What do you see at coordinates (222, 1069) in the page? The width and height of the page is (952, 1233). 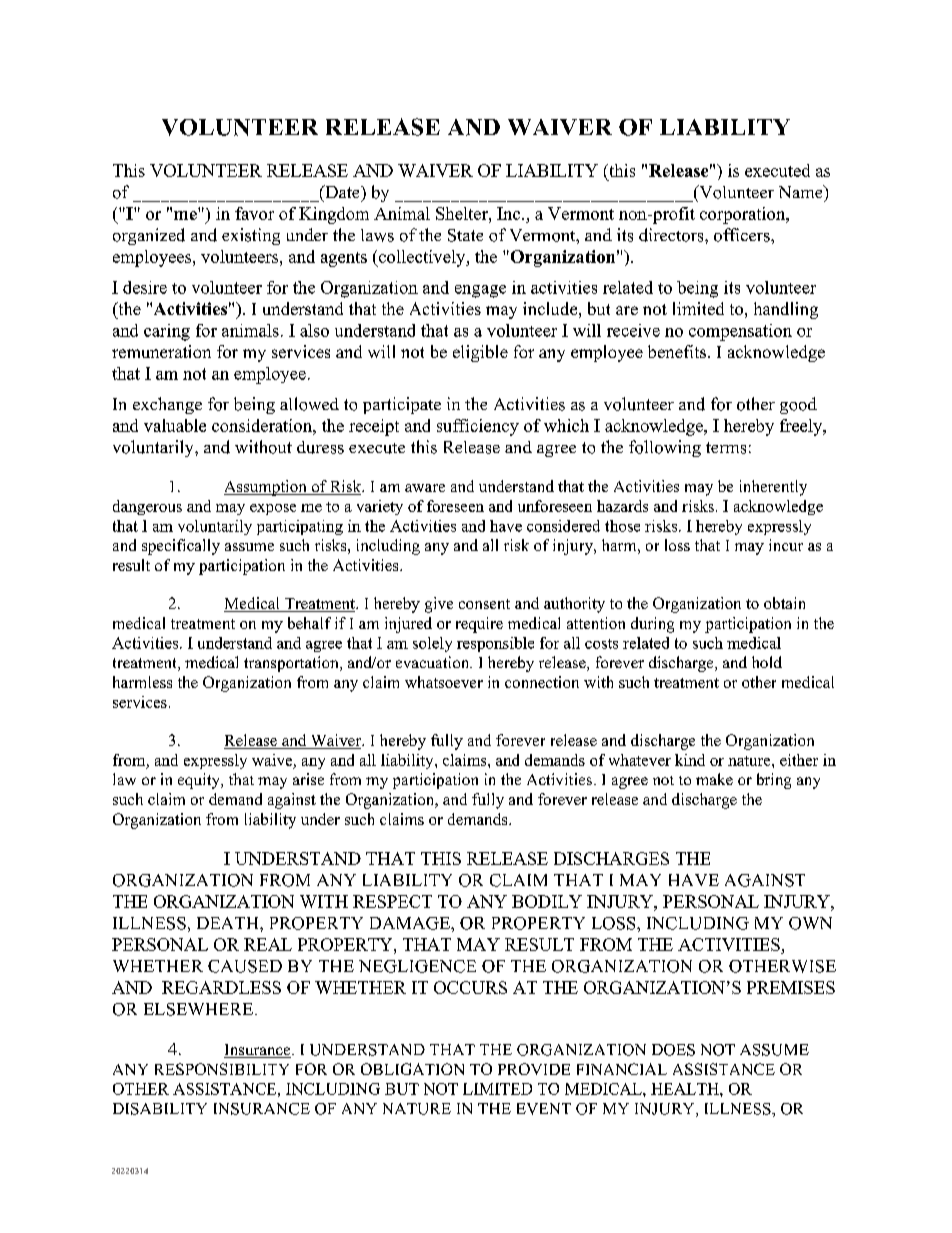 I see `RESPONSIBILITY` at bounding box center [222, 1069].
